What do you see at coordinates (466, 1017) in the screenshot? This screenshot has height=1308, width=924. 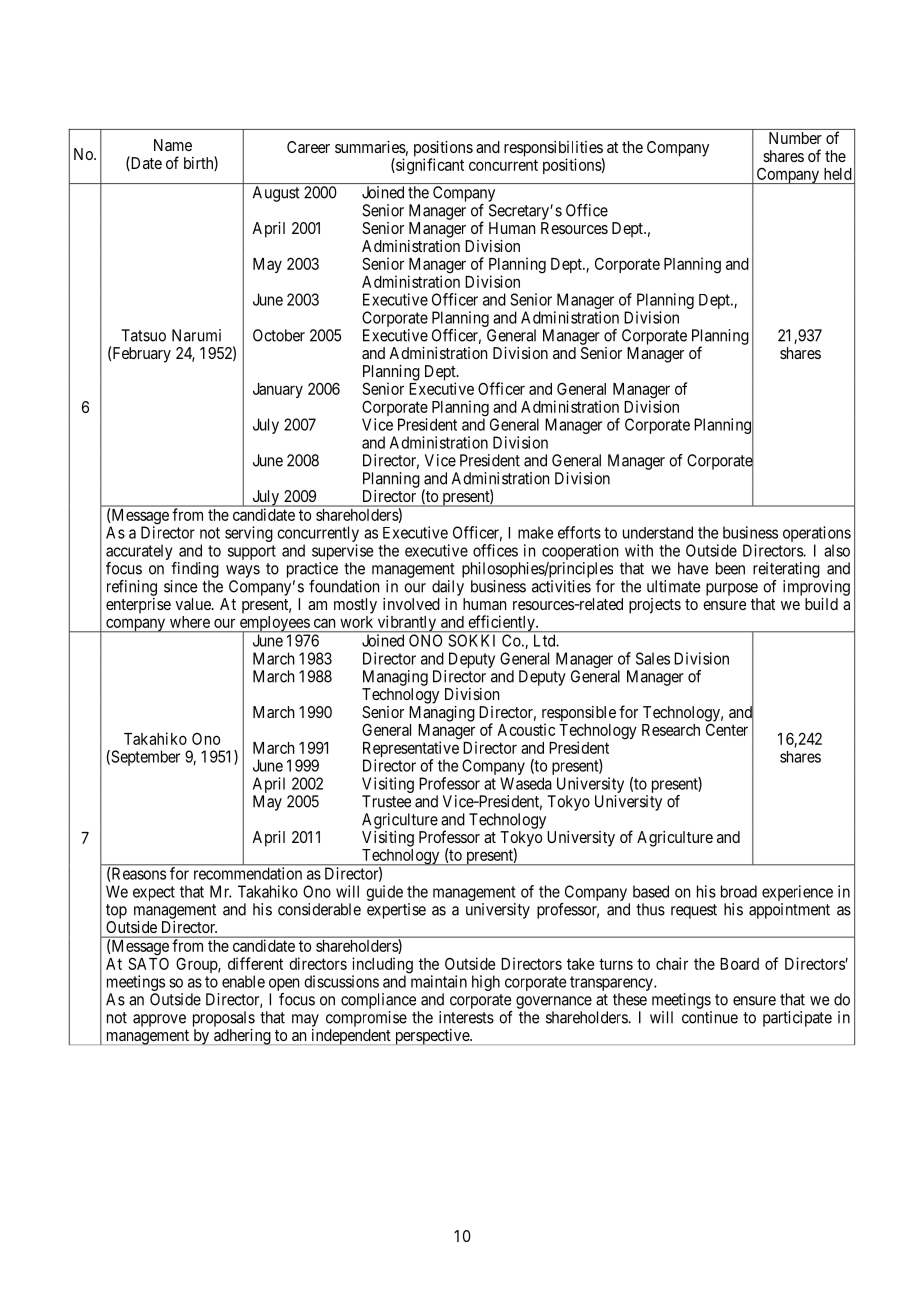 I see `interests` at bounding box center [466, 1017].
